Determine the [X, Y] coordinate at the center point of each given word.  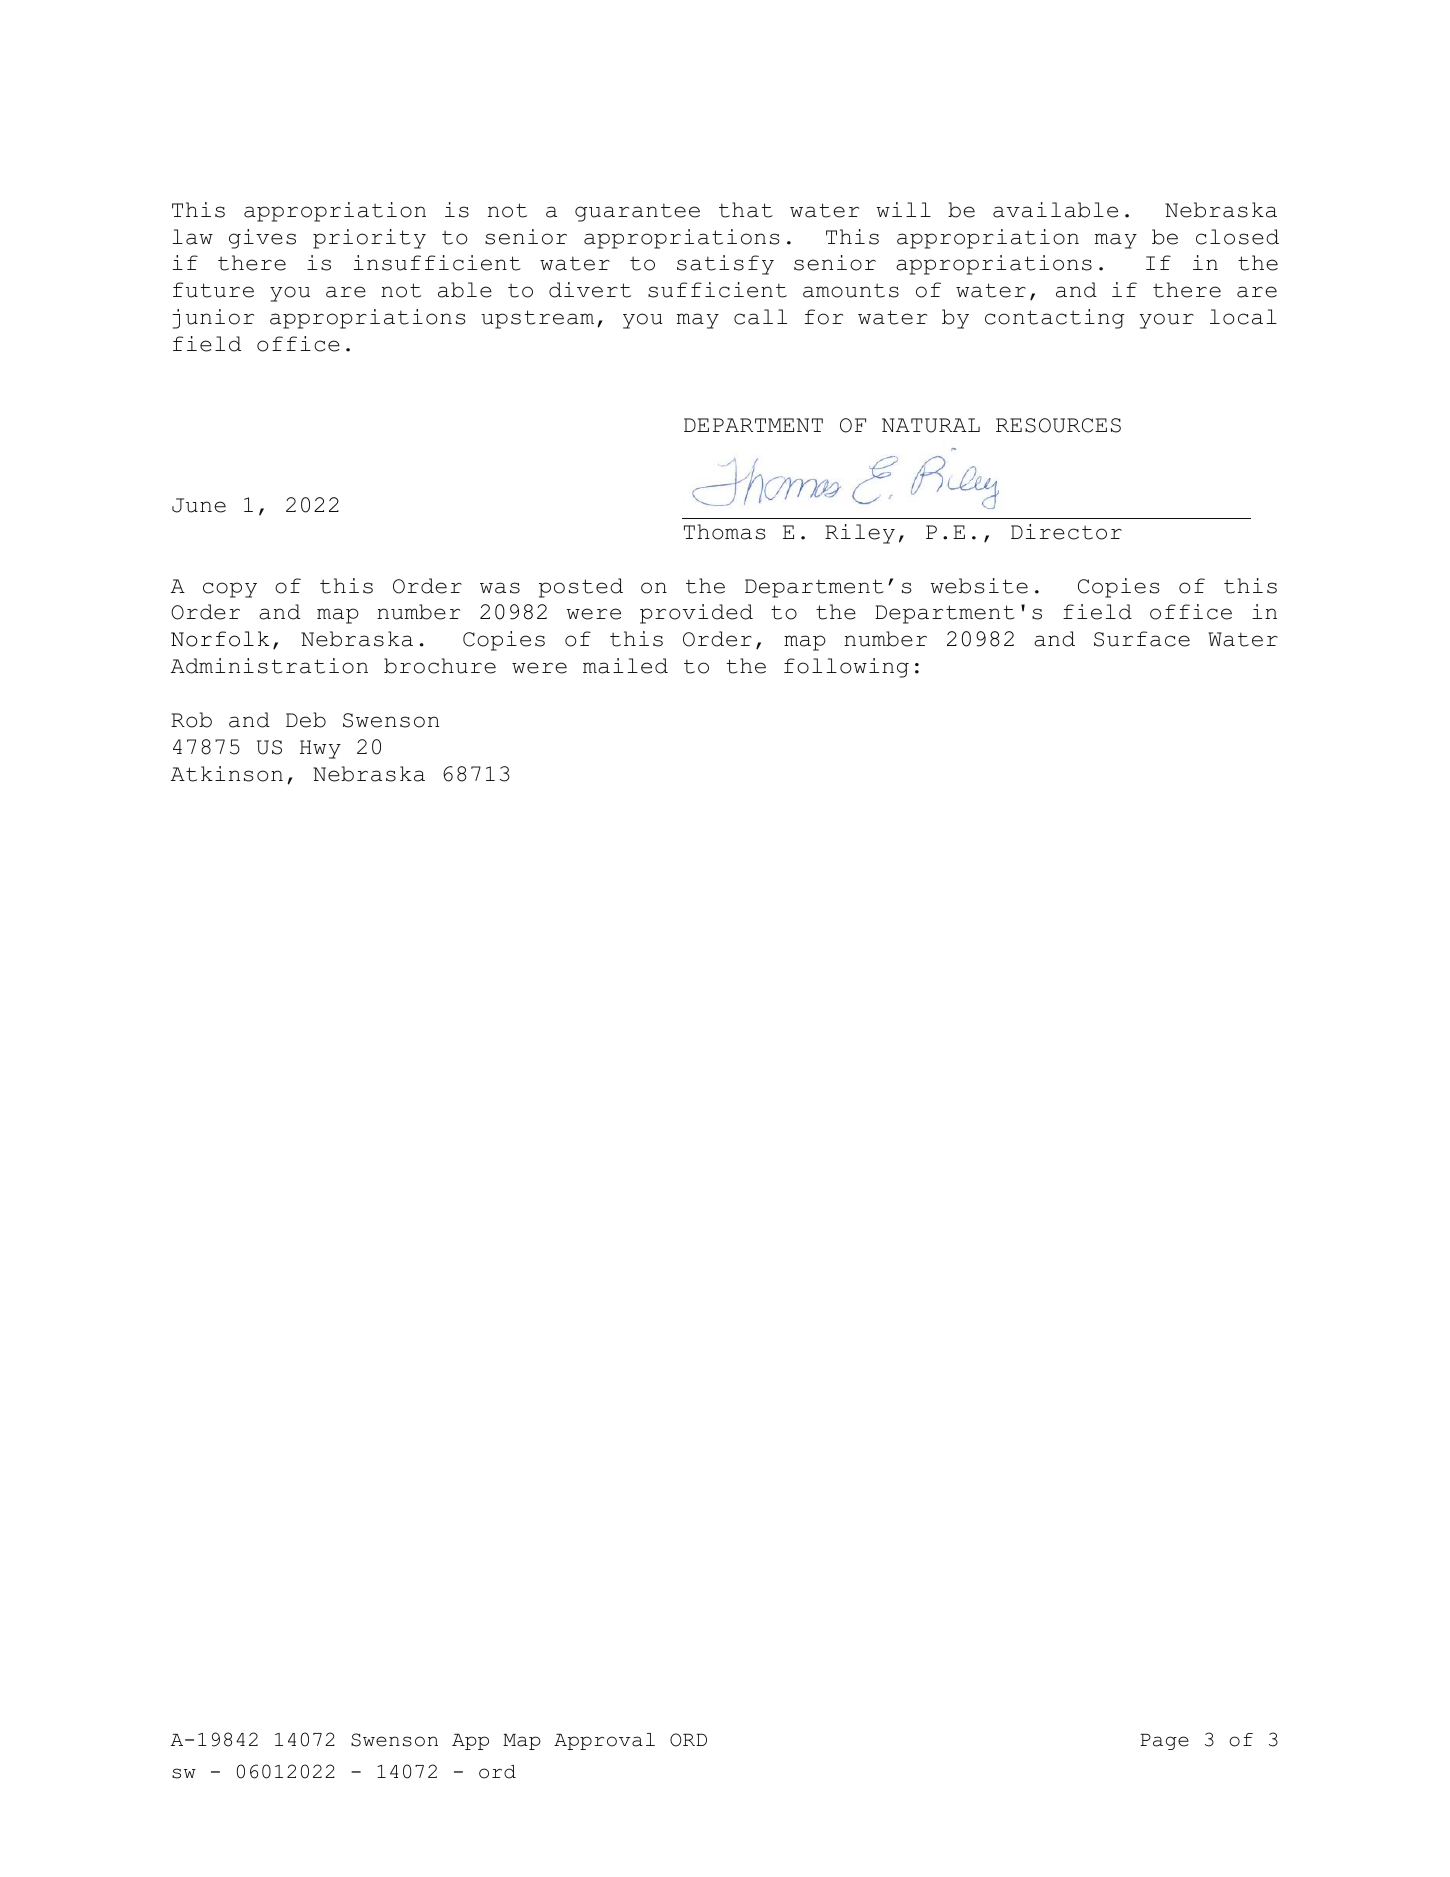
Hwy [320, 749]
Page [1164, 1742]
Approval [604, 1741]
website [979, 586]
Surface [1142, 639]
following [846, 668]
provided [696, 614]
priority [369, 239]
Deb [306, 720]
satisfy [725, 265]
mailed [625, 666]
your [1167, 321]
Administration [269, 666]
